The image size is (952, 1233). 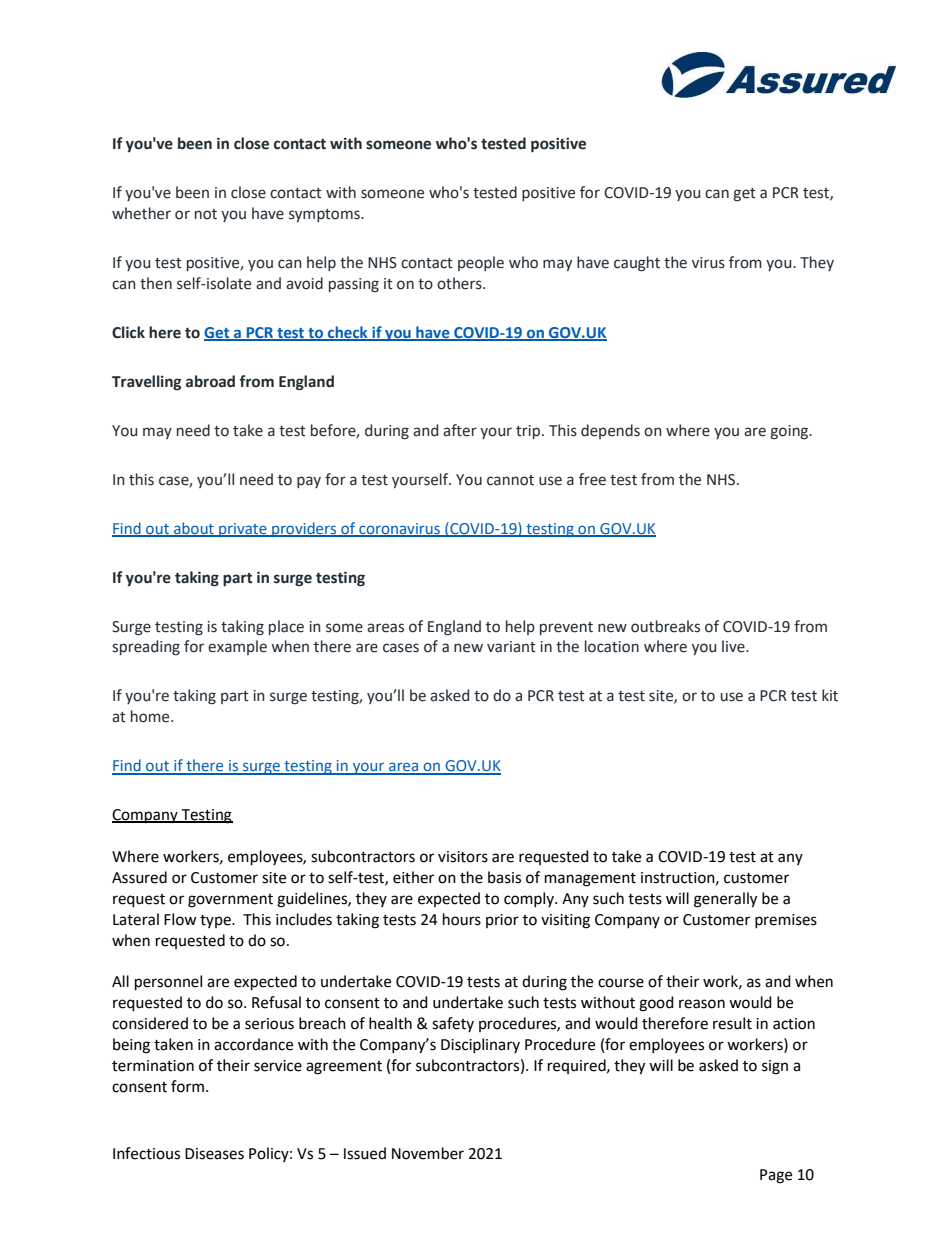 I want to click on Diseases, so click(x=214, y=1154).
